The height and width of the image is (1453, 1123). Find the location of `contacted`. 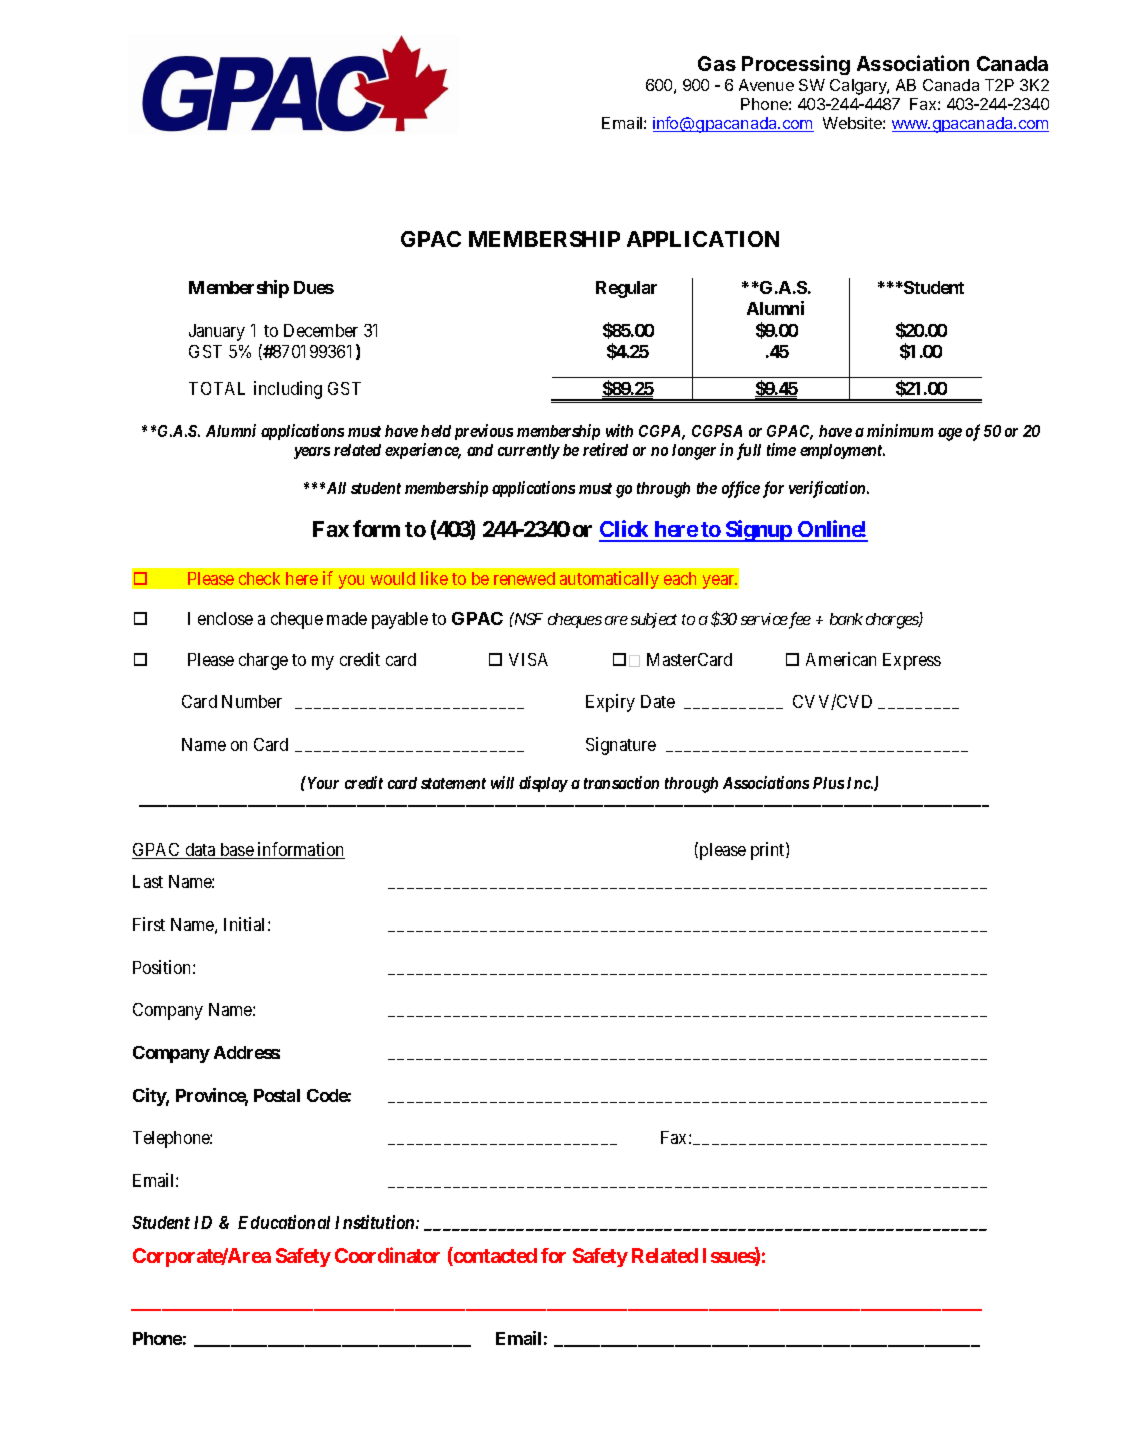

contacted is located at coordinates (494, 1256).
